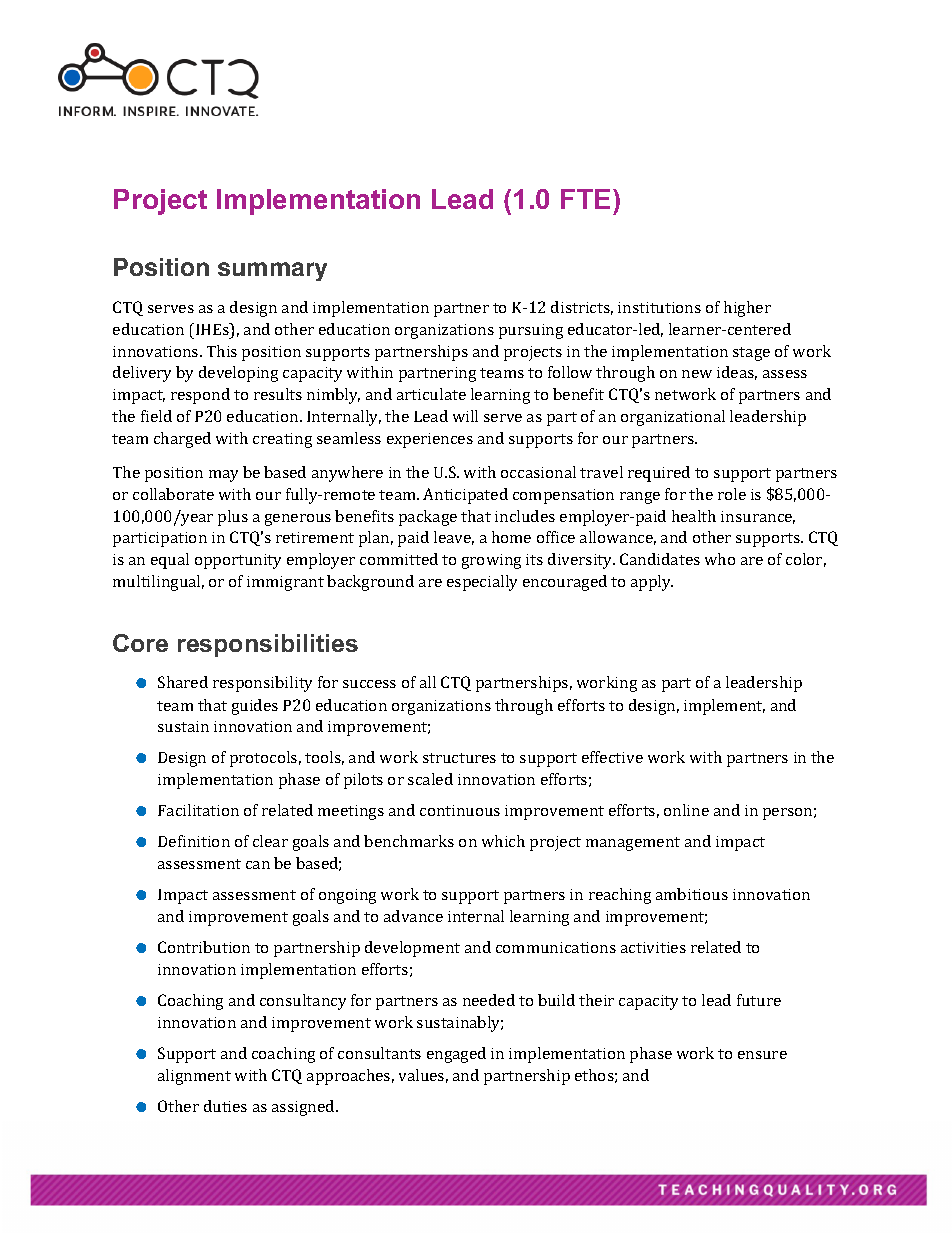 This screenshot has height=1233, width=952. What do you see at coordinates (194, 1077) in the screenshot?
I see `alignment` at bounding box center [194, 1077].
